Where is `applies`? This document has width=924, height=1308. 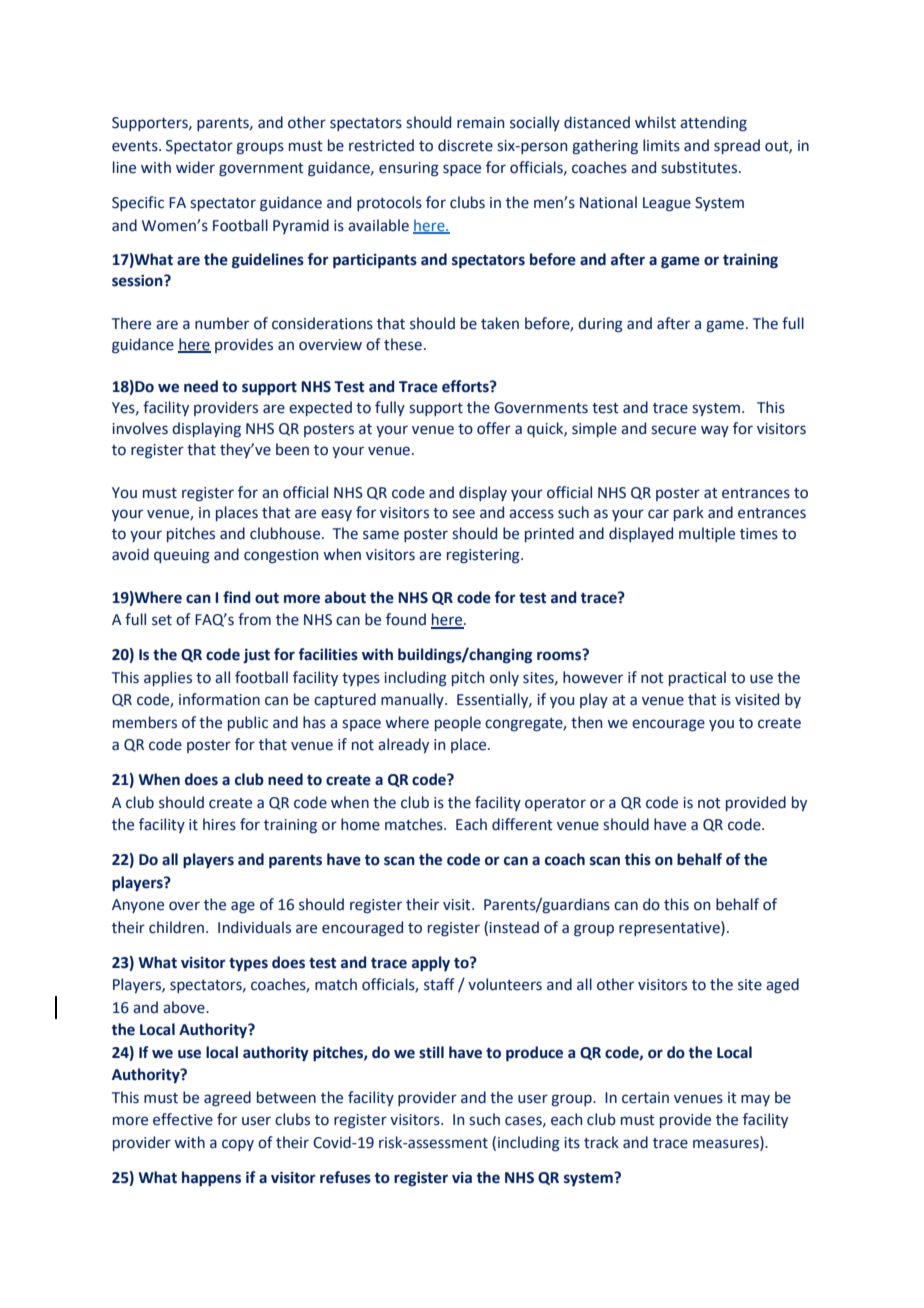
applies is located at coordinates (168, 678).
